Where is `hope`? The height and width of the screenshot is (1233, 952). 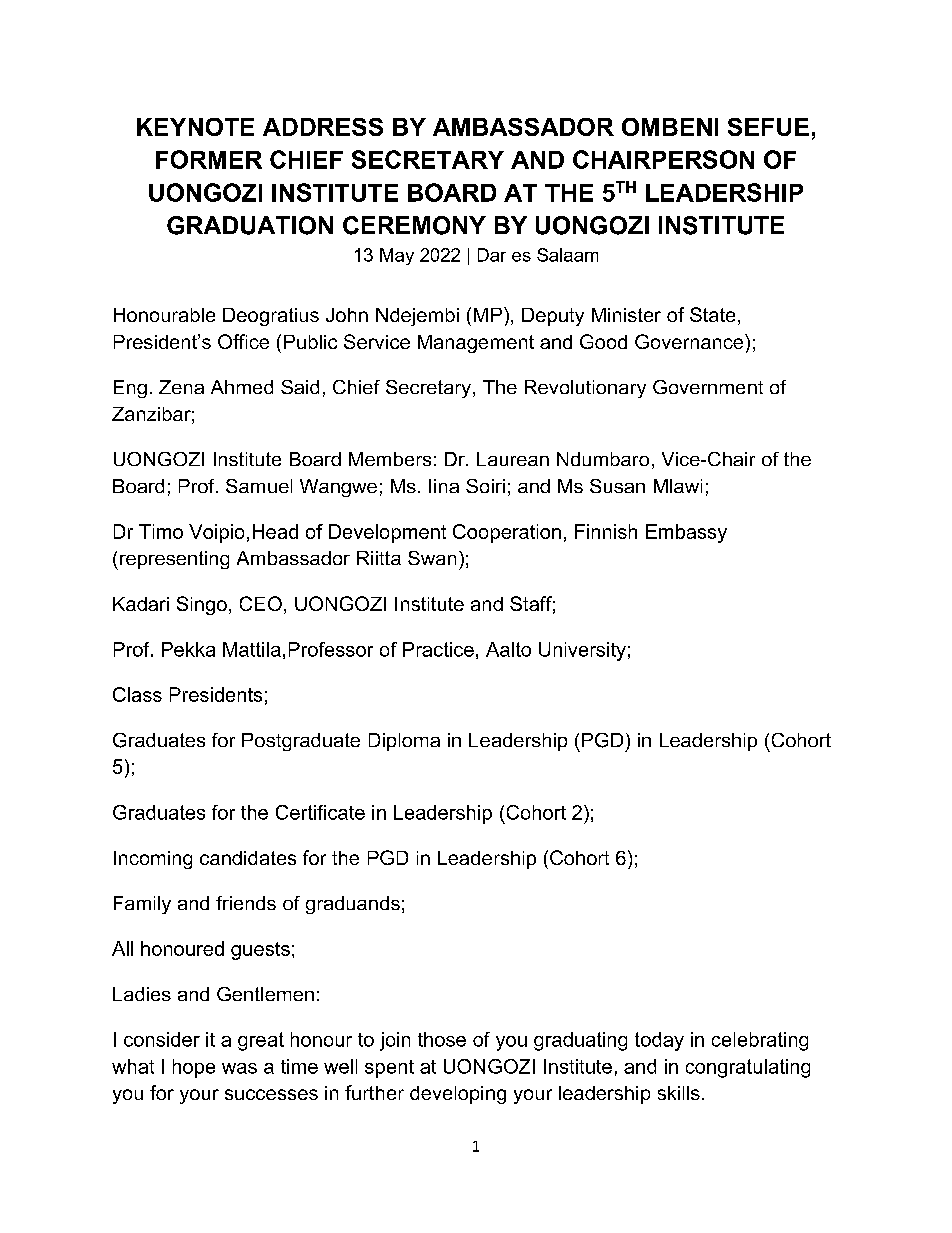 hope is located at coordinates (194, 1068).
